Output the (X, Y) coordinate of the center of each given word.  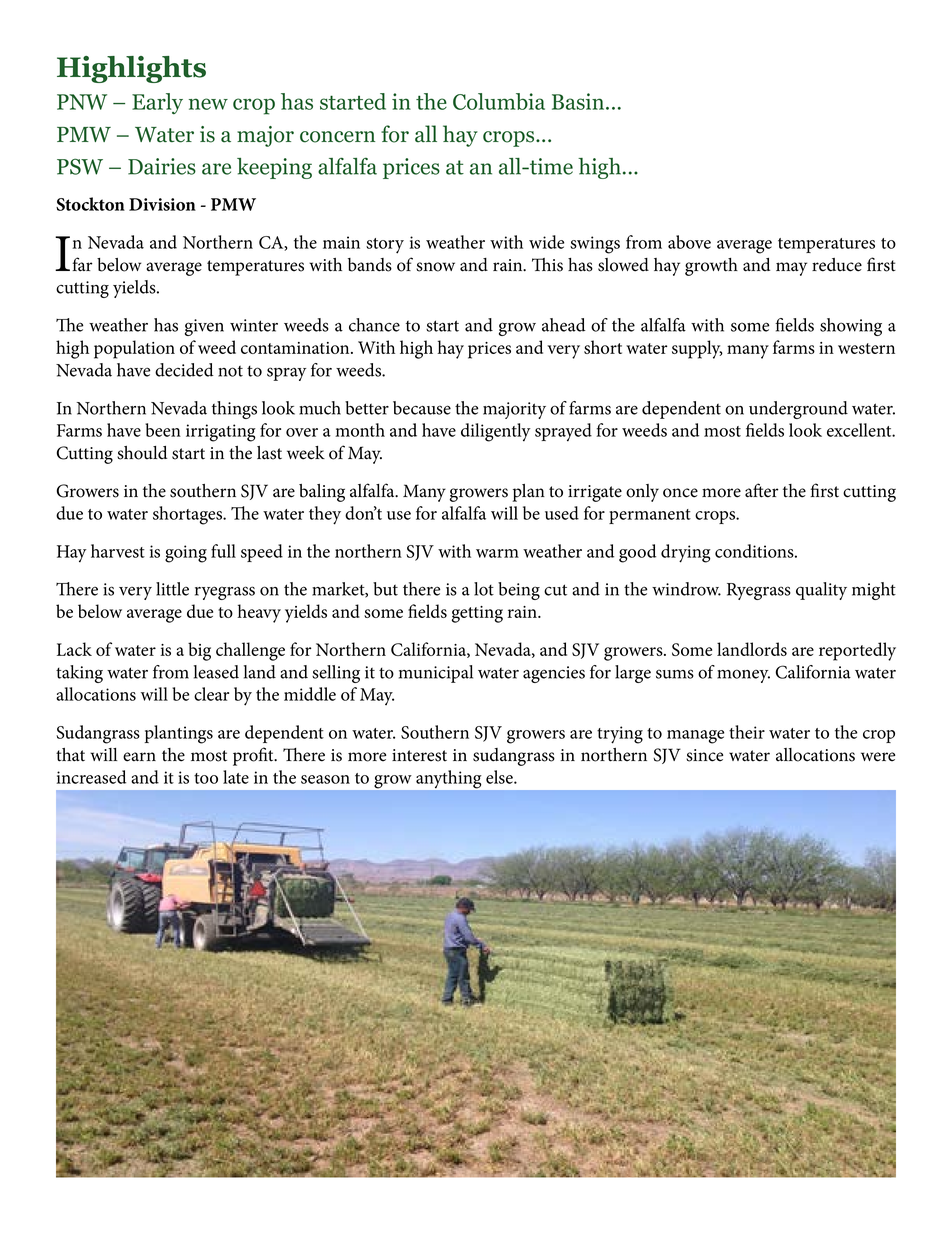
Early (157, 103)
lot (484, 589)
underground (798, 410)
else (500, 777)
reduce (837, 265)
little (172, 589)
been (163, 430)
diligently (496, 432)
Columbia (499, 101)
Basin (579, 101)
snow (435, 267)
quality (821, 591)
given (204, 327)
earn (139, 757)
